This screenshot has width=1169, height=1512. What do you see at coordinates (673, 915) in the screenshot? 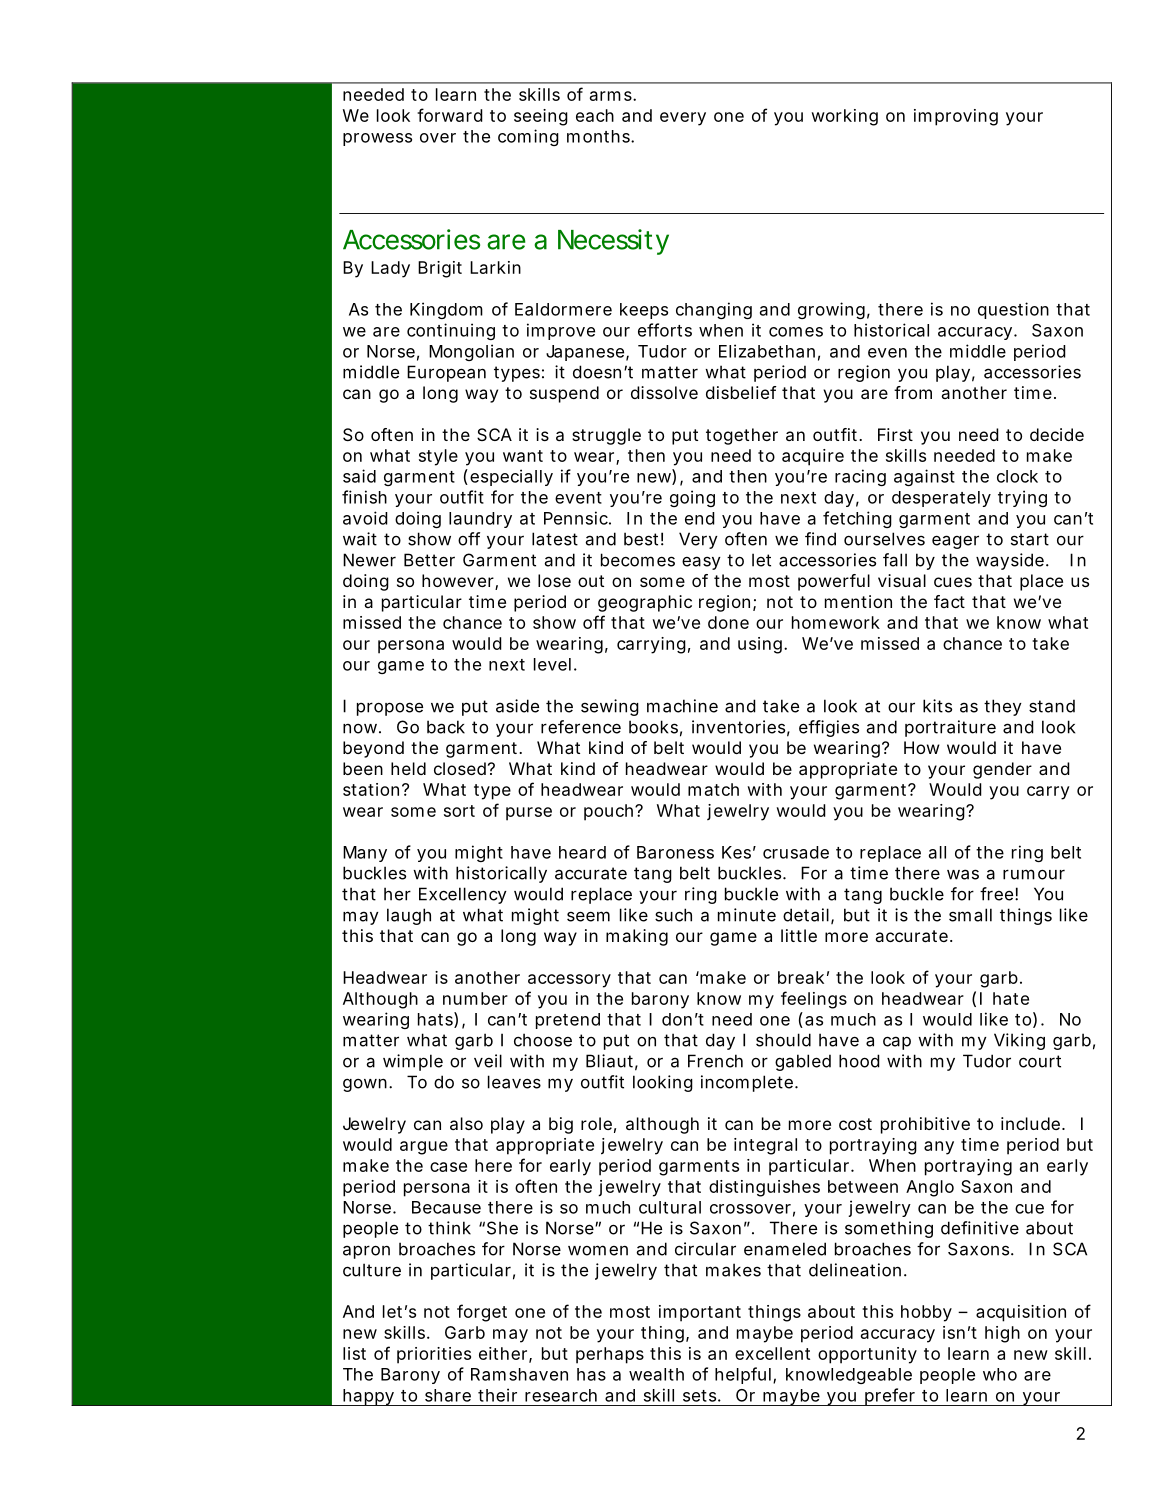
I see `such` at bounding box center [673, 915].
